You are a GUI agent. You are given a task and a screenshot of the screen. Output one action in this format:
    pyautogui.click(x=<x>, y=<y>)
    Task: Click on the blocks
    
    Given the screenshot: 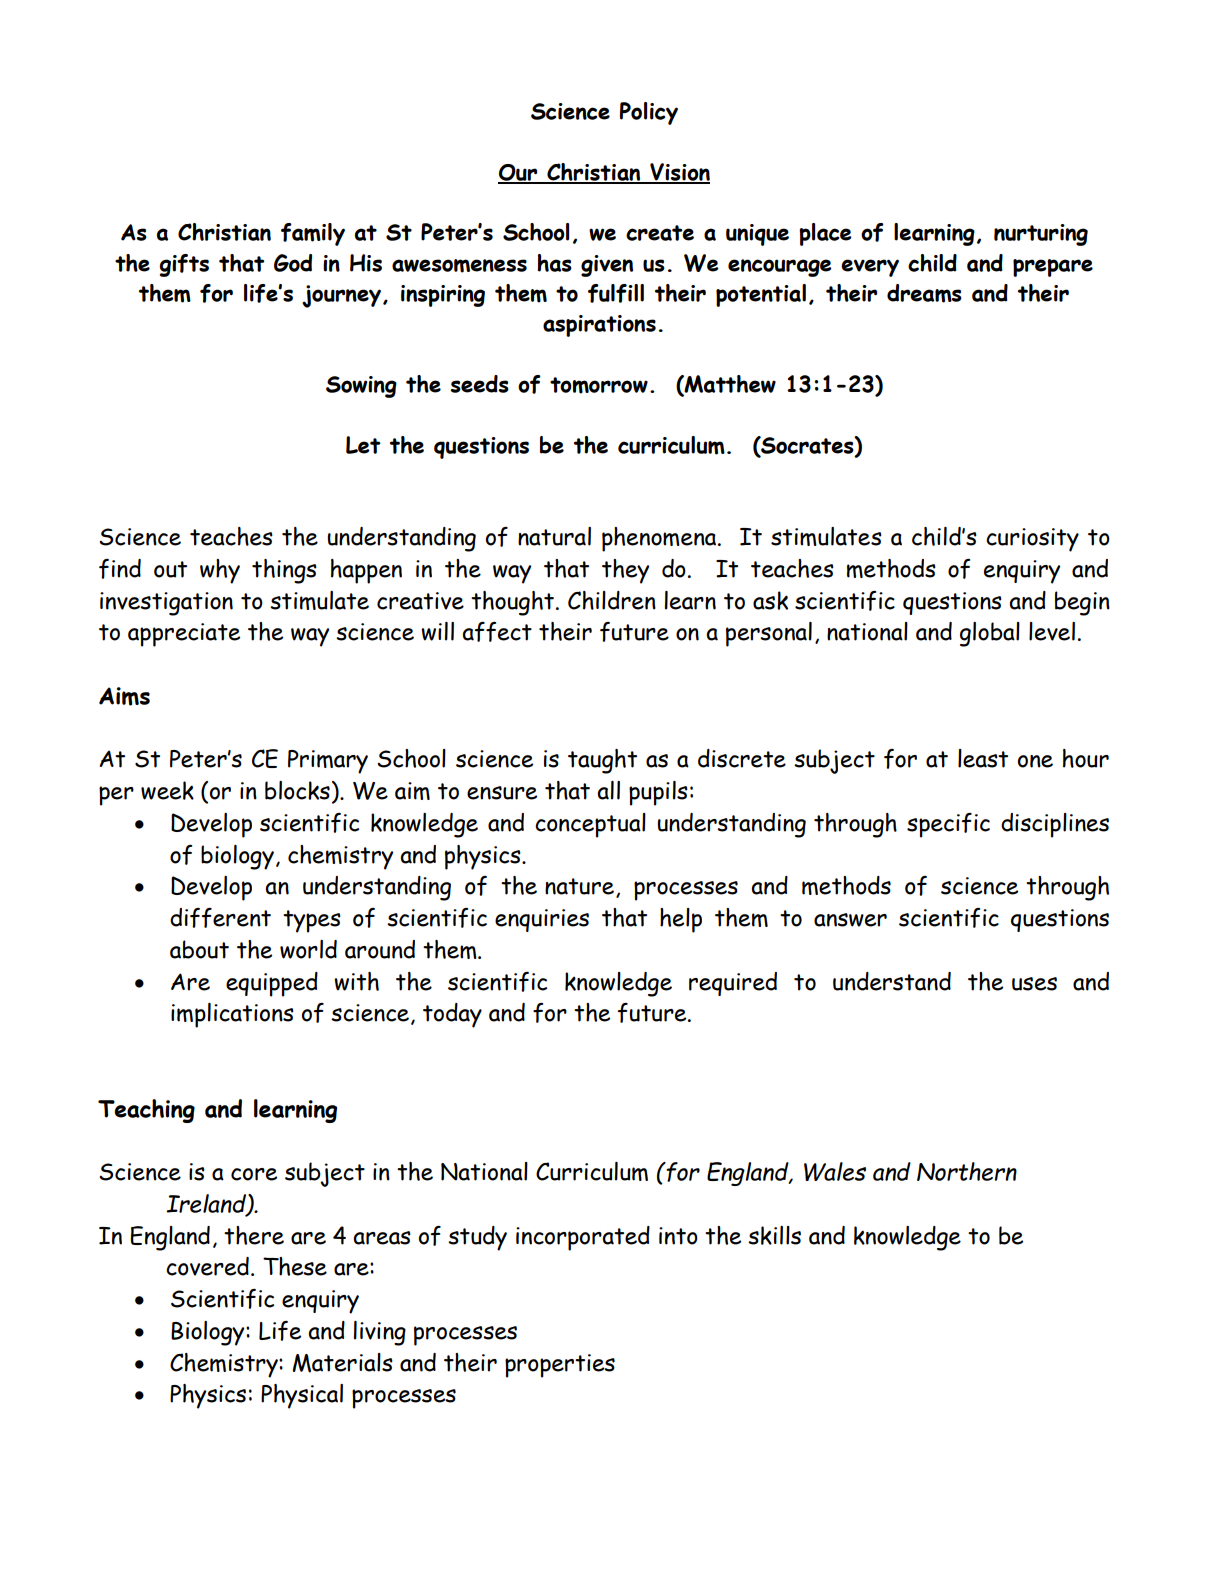 What is the action you would take?
    pyautogui.click(x=297, y=790)
